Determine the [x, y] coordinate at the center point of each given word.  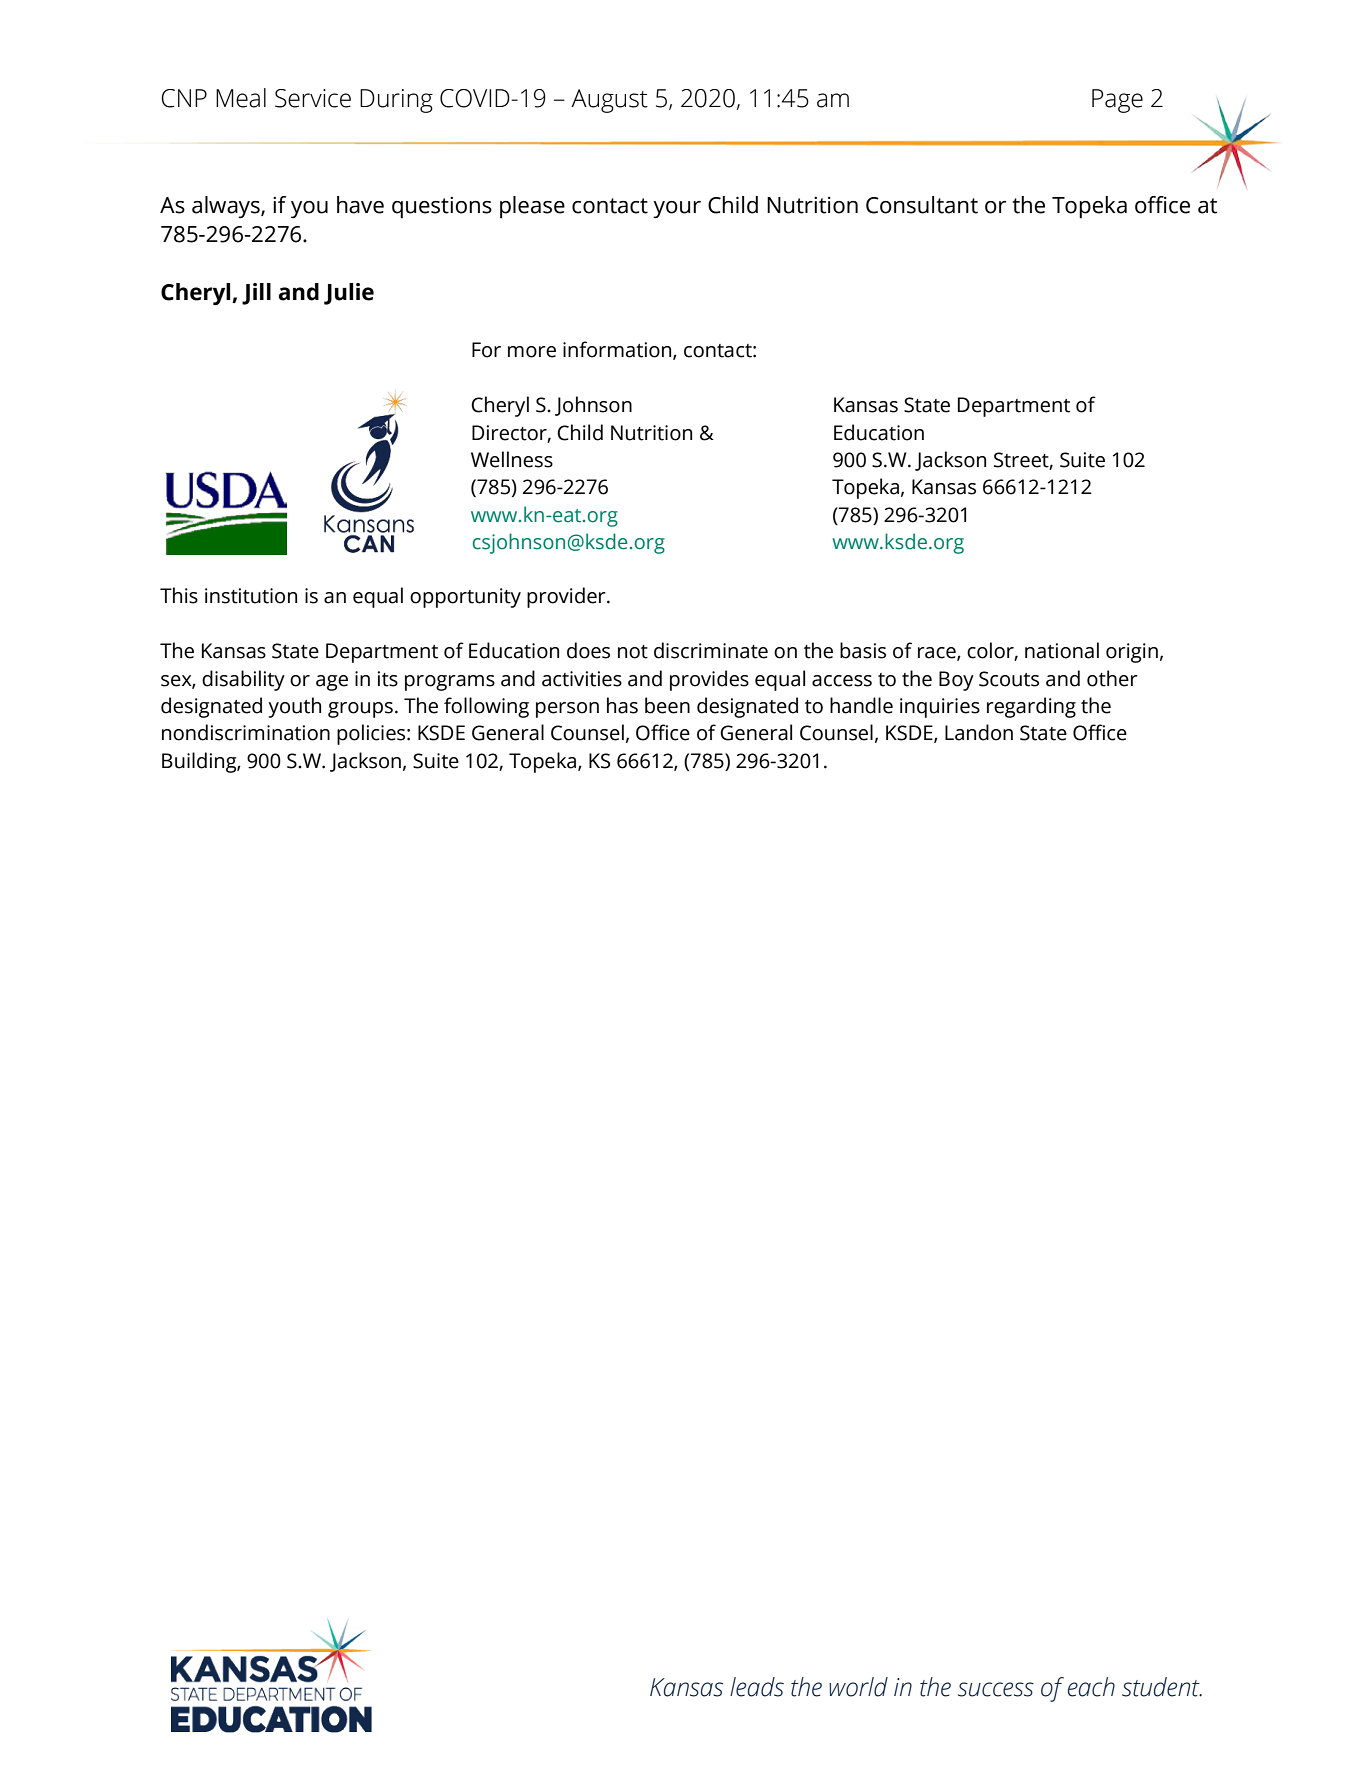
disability [243, 680]
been [667, 705]
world [858, 1687]
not [633, 652]
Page [1117, 101]
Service [313, 98]
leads [757, 1687]
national [1062, 650]
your [677, 210]
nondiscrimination [246, 732]
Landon [979, 732]
